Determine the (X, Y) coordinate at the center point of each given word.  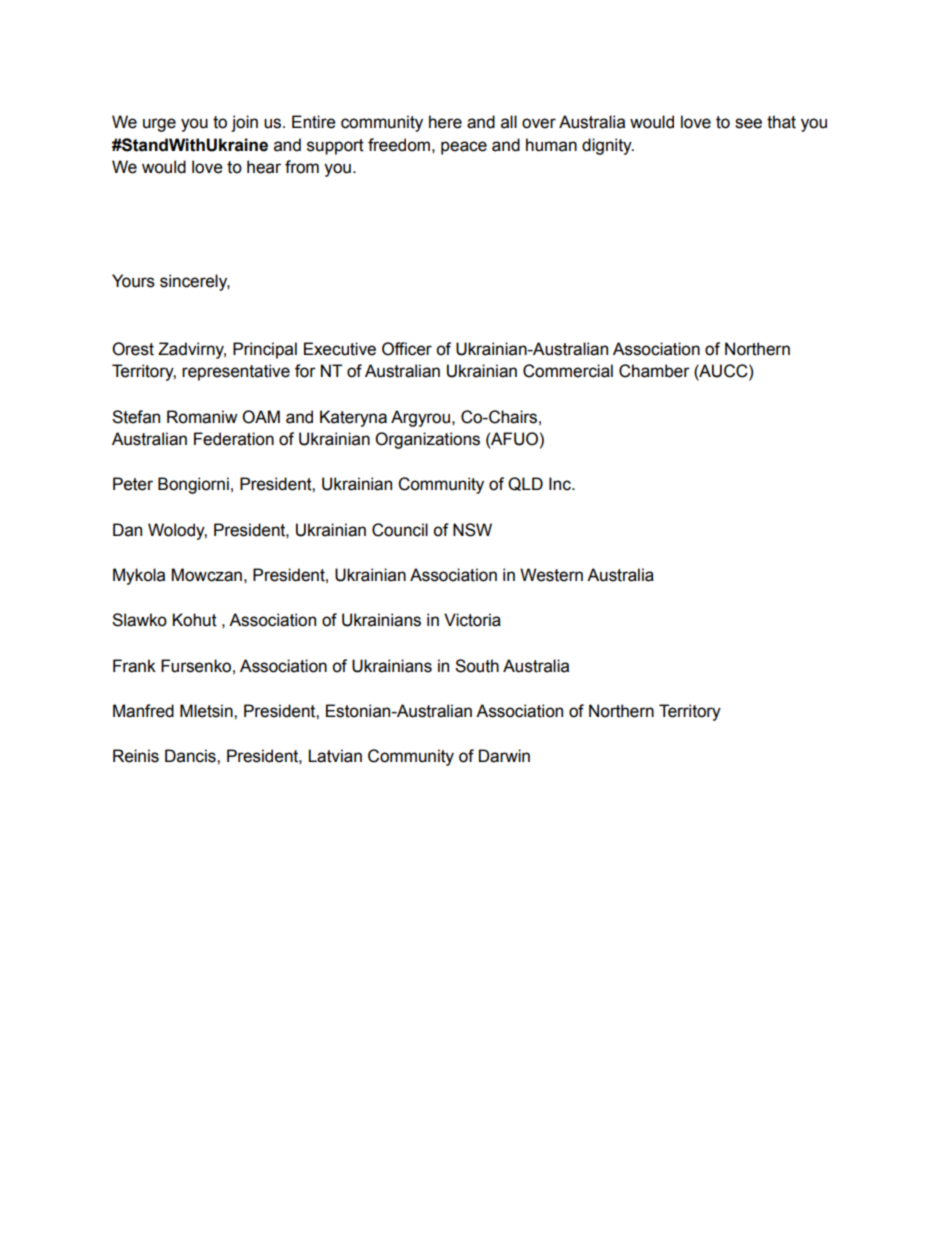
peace (464, 148)
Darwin (504, 756)
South (477, 666)
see (748, 123)
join (244, 123)
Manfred (143, 711)
